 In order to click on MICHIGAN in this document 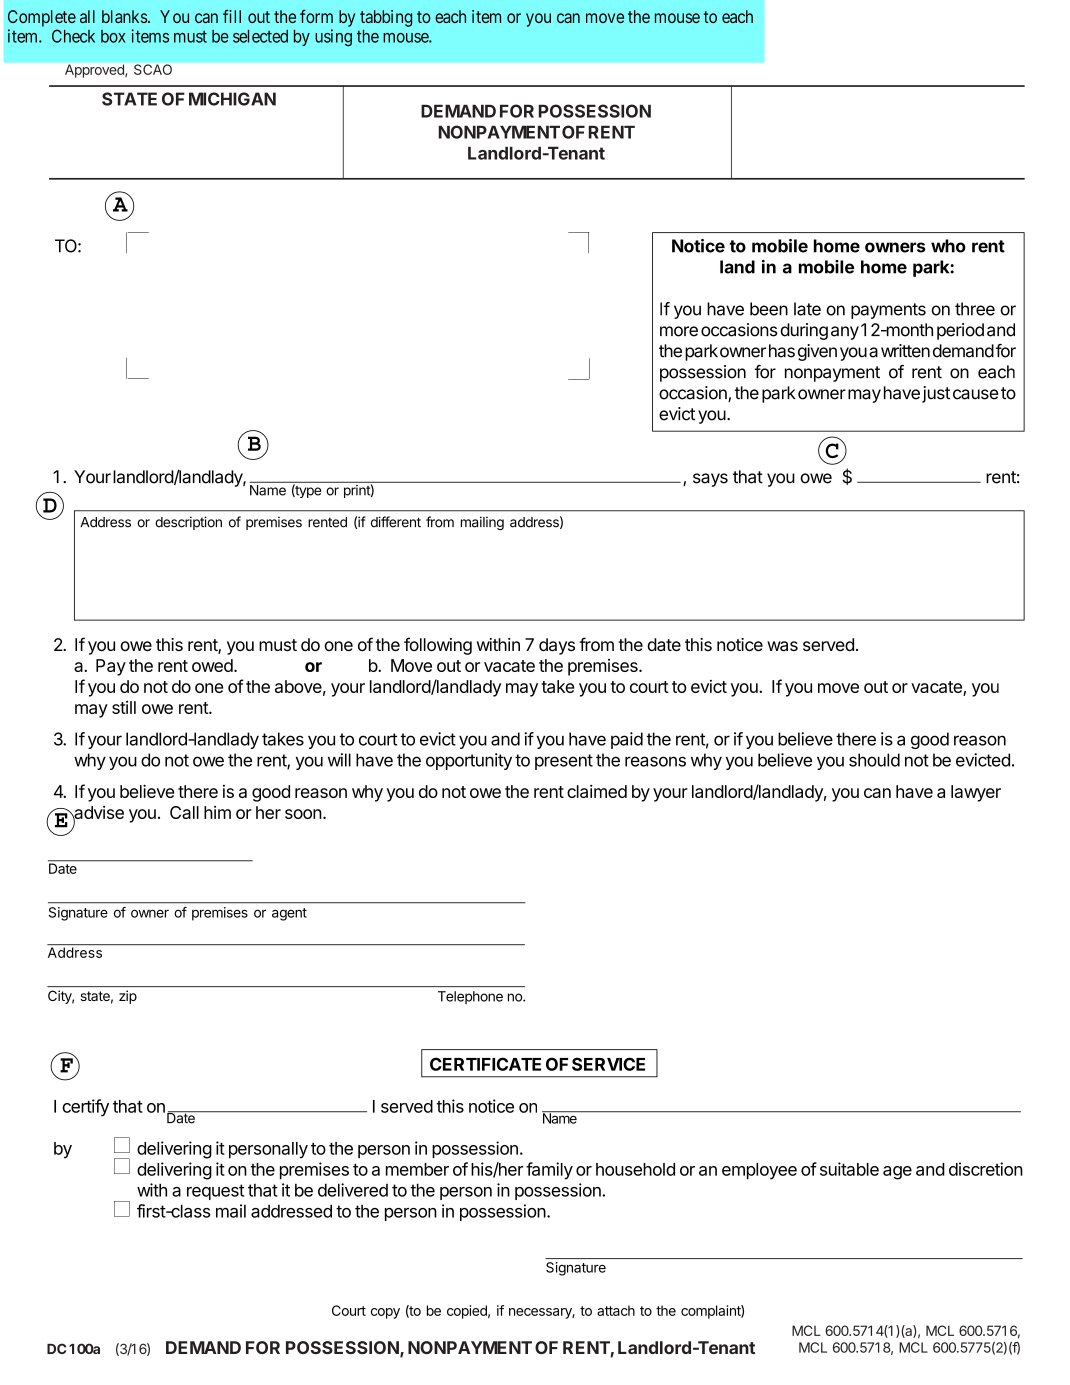, I will do `click(232, 99)`.
